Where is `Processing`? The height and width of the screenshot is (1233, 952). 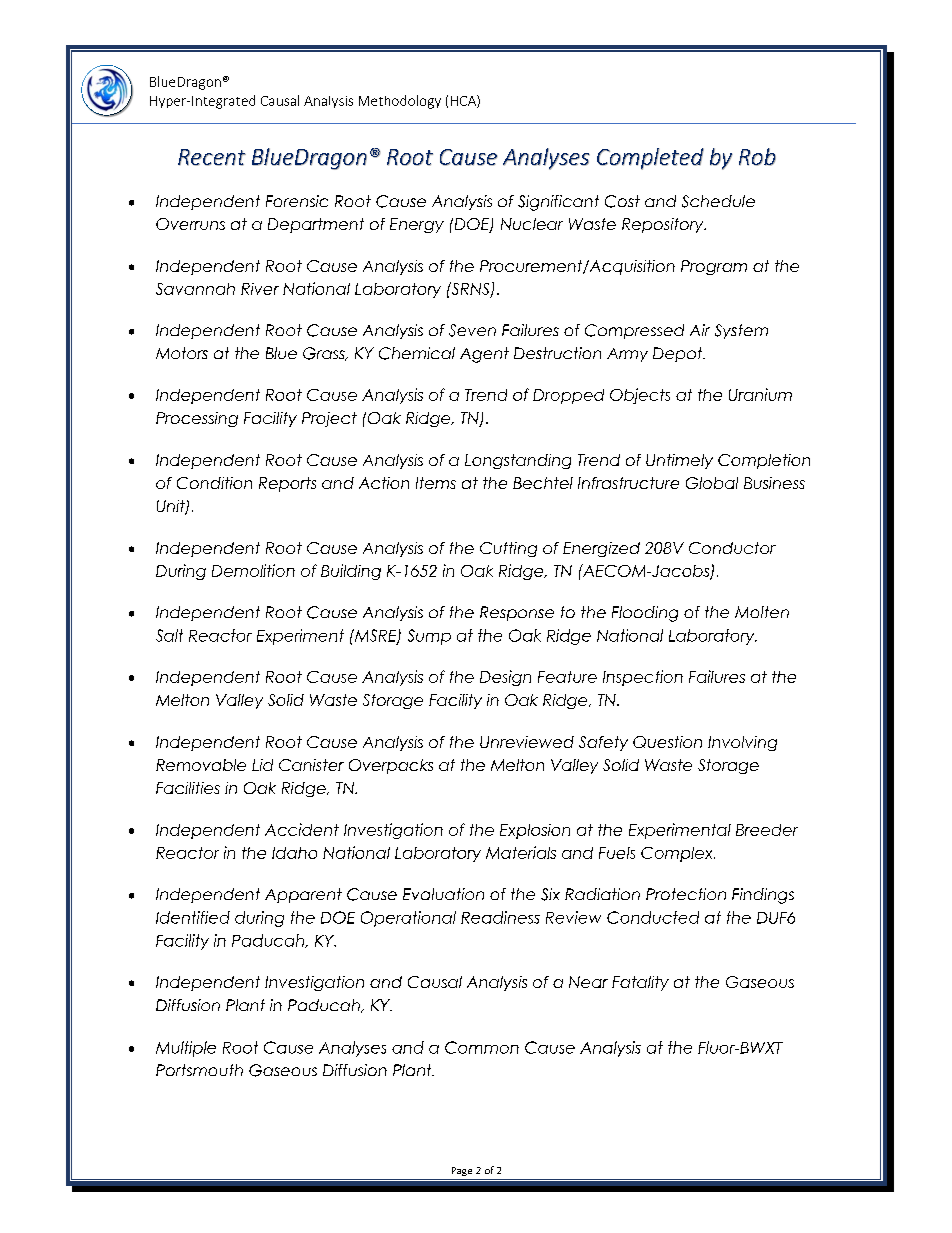
Processing is located at coordinates (197, 419).
